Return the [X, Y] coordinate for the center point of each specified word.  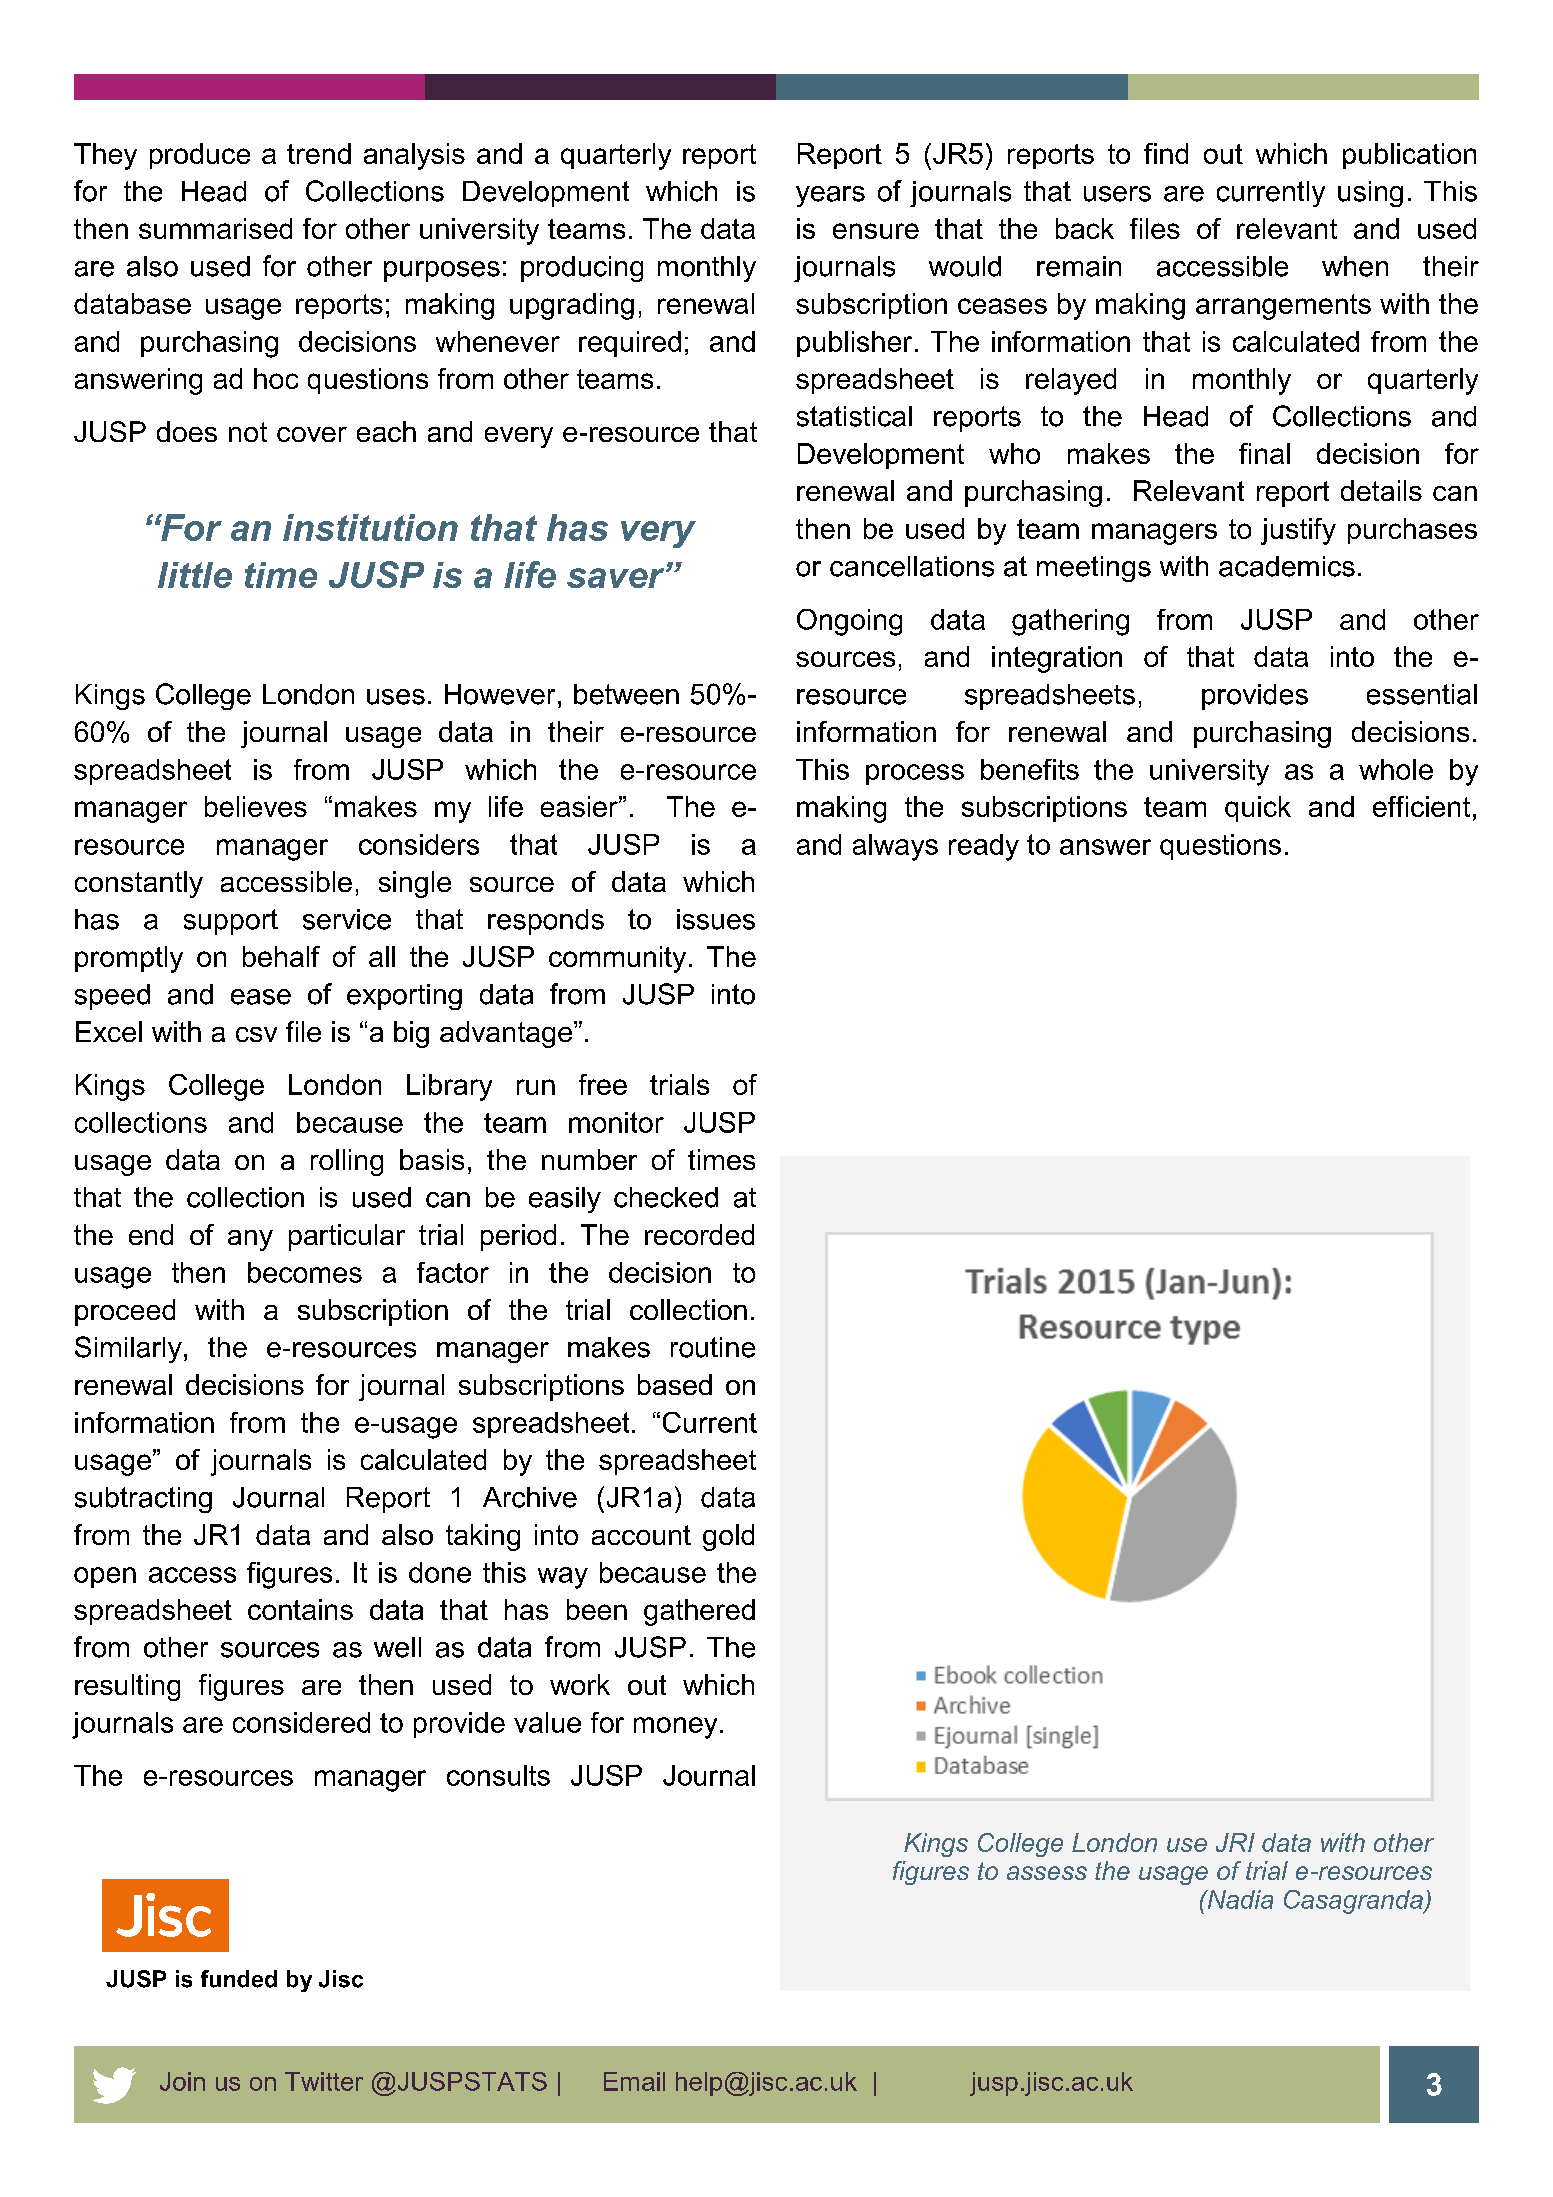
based [675, 1384]
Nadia [1239, 1899]
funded [239, 1979]
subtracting [143, 1500]
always [895, 847]
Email [634, 2081]
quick [1258, 809]
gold [728, 1537]
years [830, 196]
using [1370, 194]
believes [256, 806]
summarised [215, 228]
